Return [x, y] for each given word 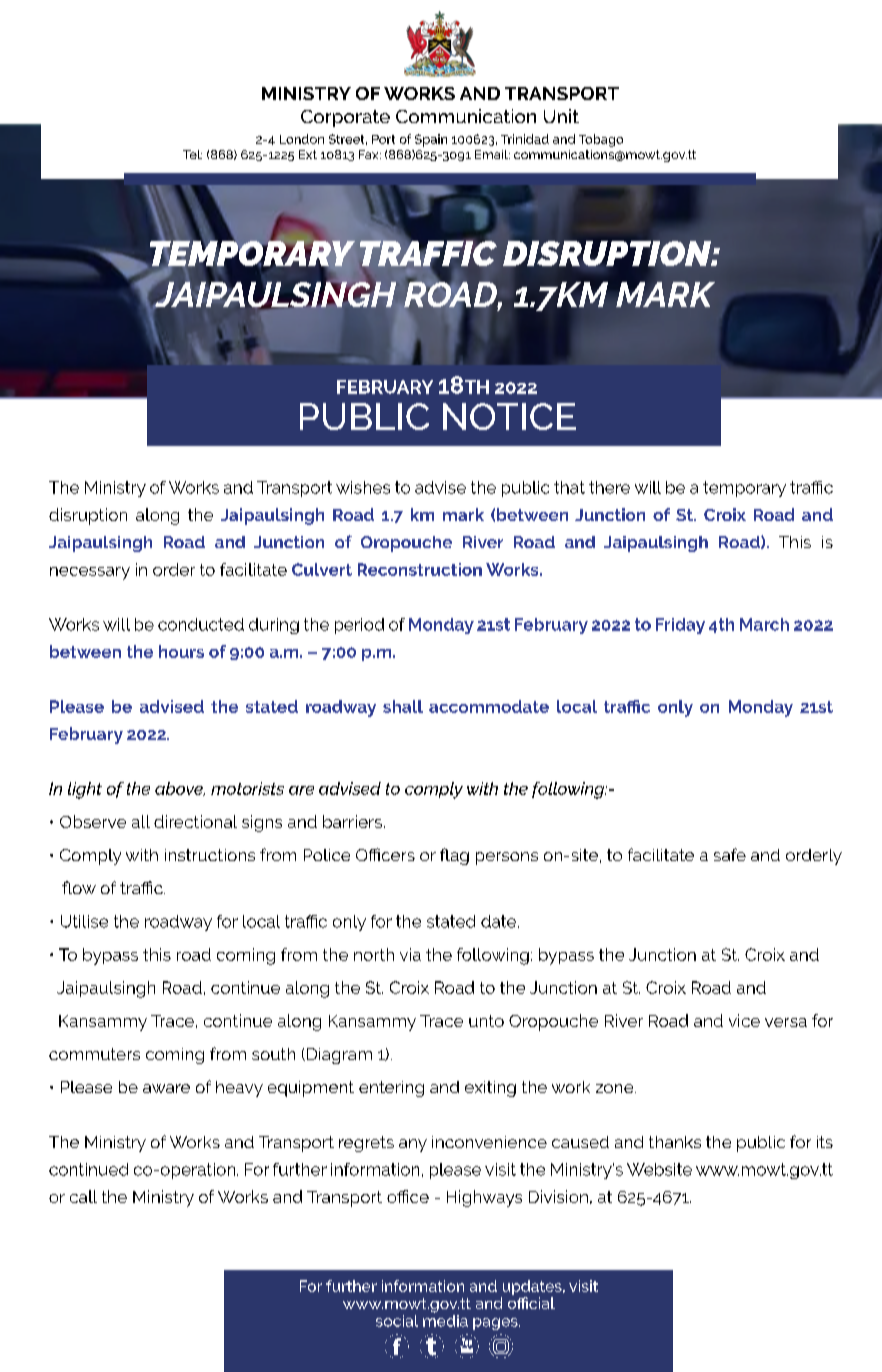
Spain [431, 140]
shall [403, 706]
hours [181, 651]
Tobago [601, 140]
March [764, 624]
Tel [192, 154]
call [83, 1196]
